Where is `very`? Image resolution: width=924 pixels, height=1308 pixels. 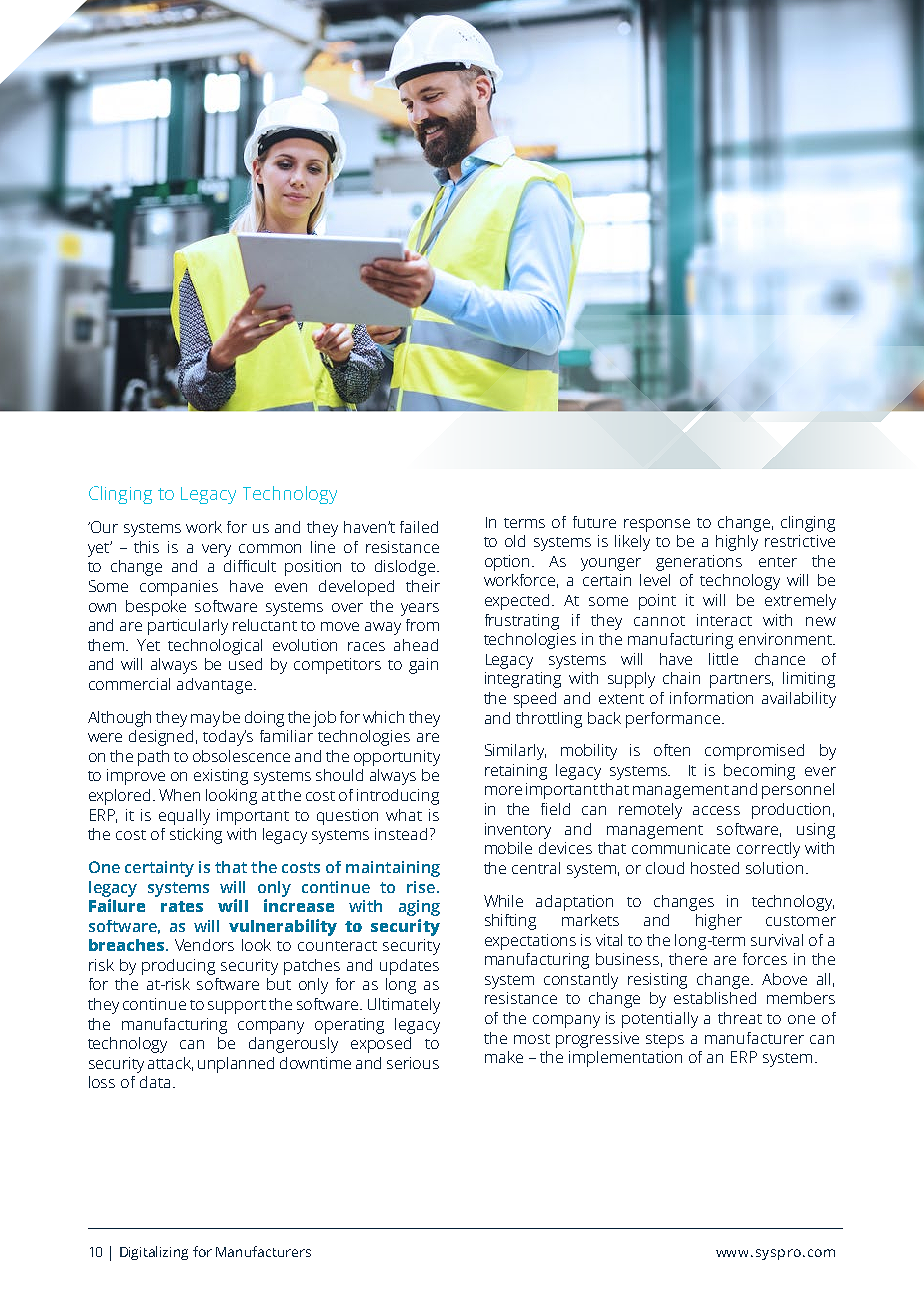
very is located at coordinates (216, 550).
